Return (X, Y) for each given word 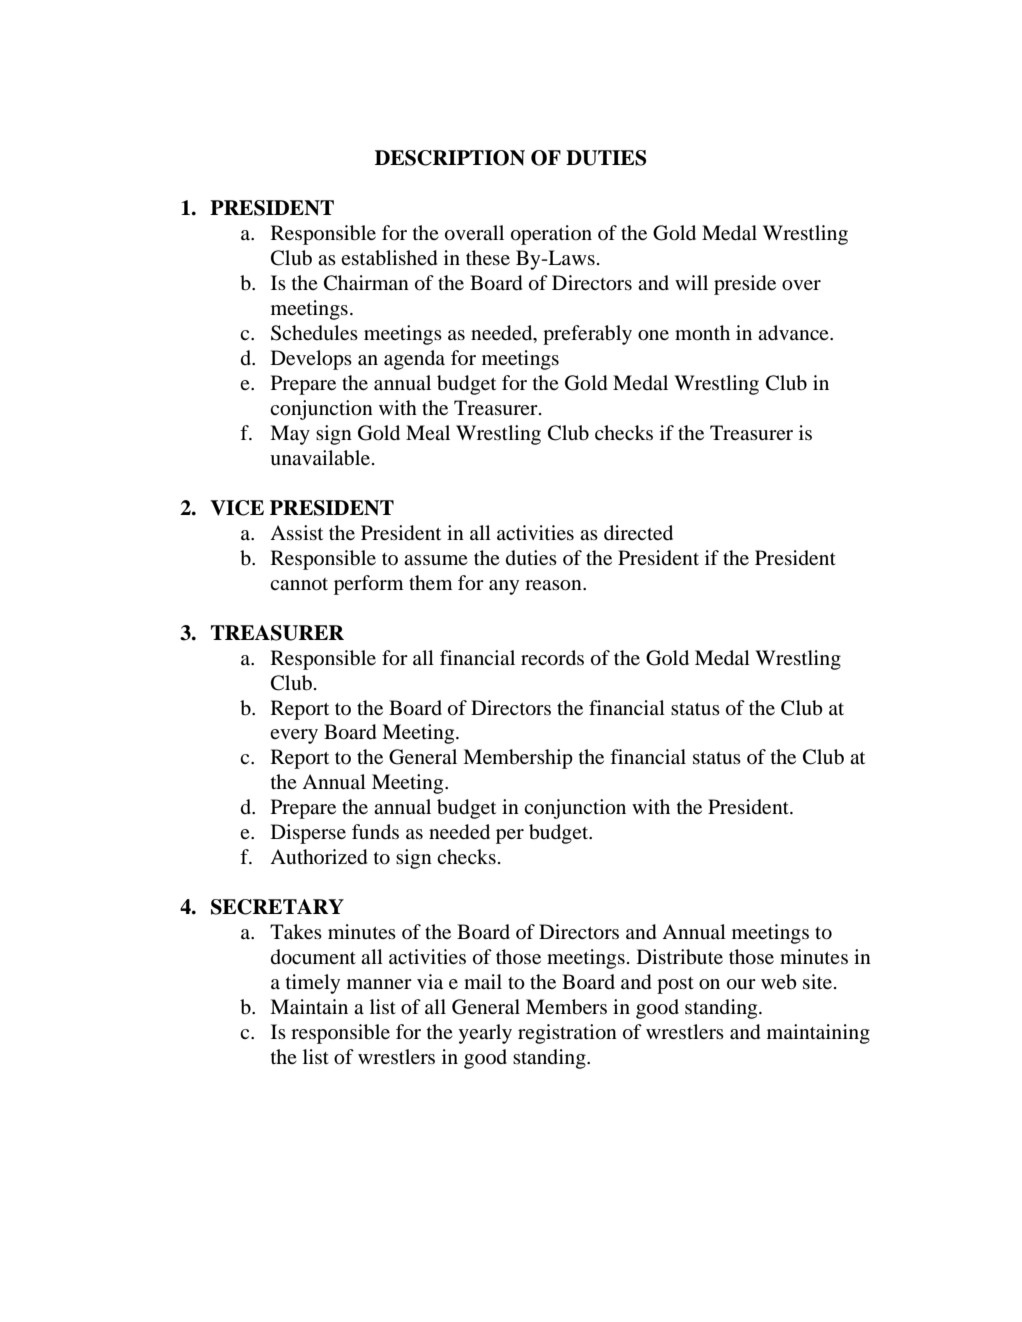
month (702, 333)
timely (313, 984)
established (389, 258)
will (691, 282)
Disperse (308, 834)
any (504, 587)
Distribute (680, 957)
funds (375, 832)
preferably (587, 335)
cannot (299, 584)
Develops (311, 360)
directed (638, 533)
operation (551, 235)
